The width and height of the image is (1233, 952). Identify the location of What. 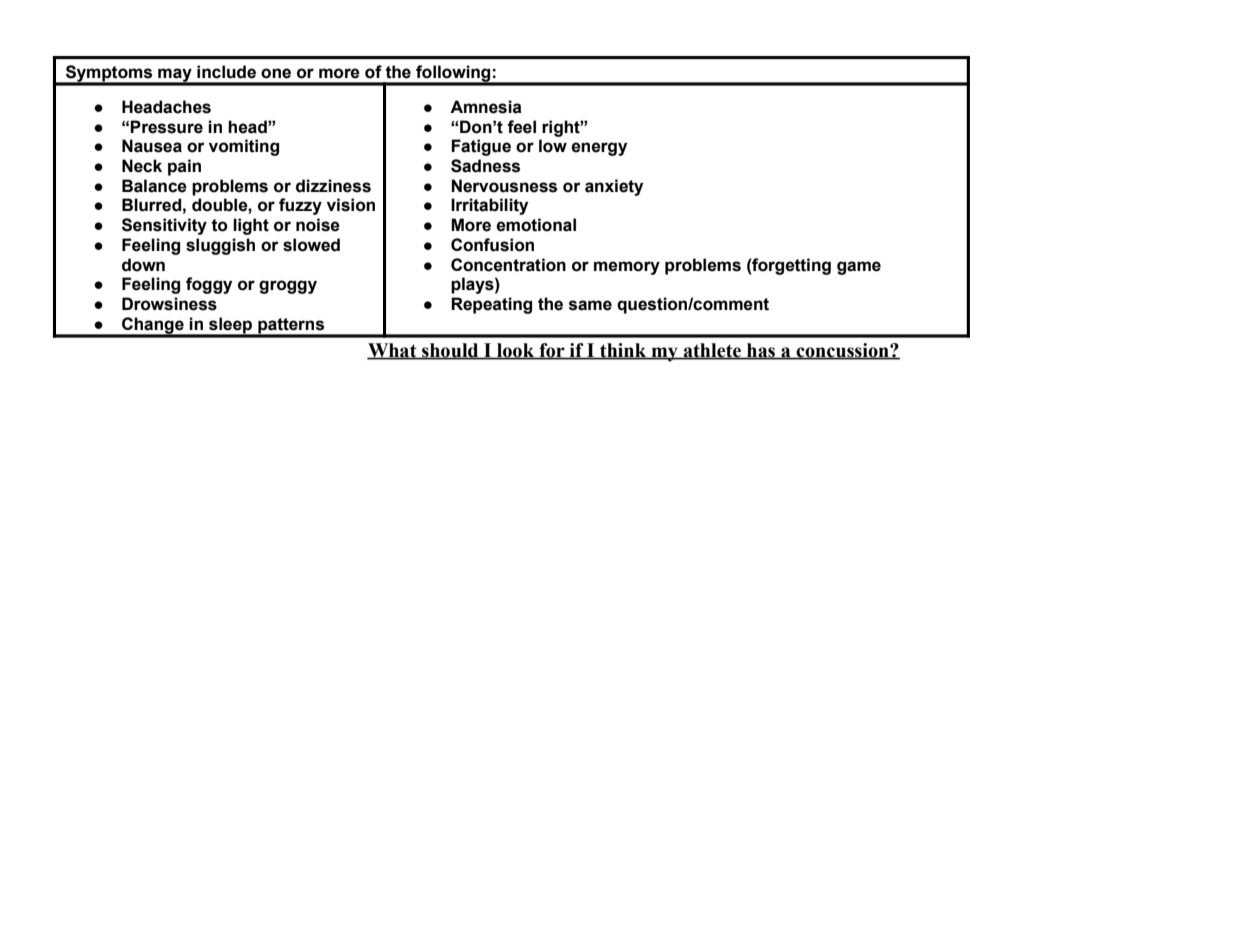
(393, 351).
